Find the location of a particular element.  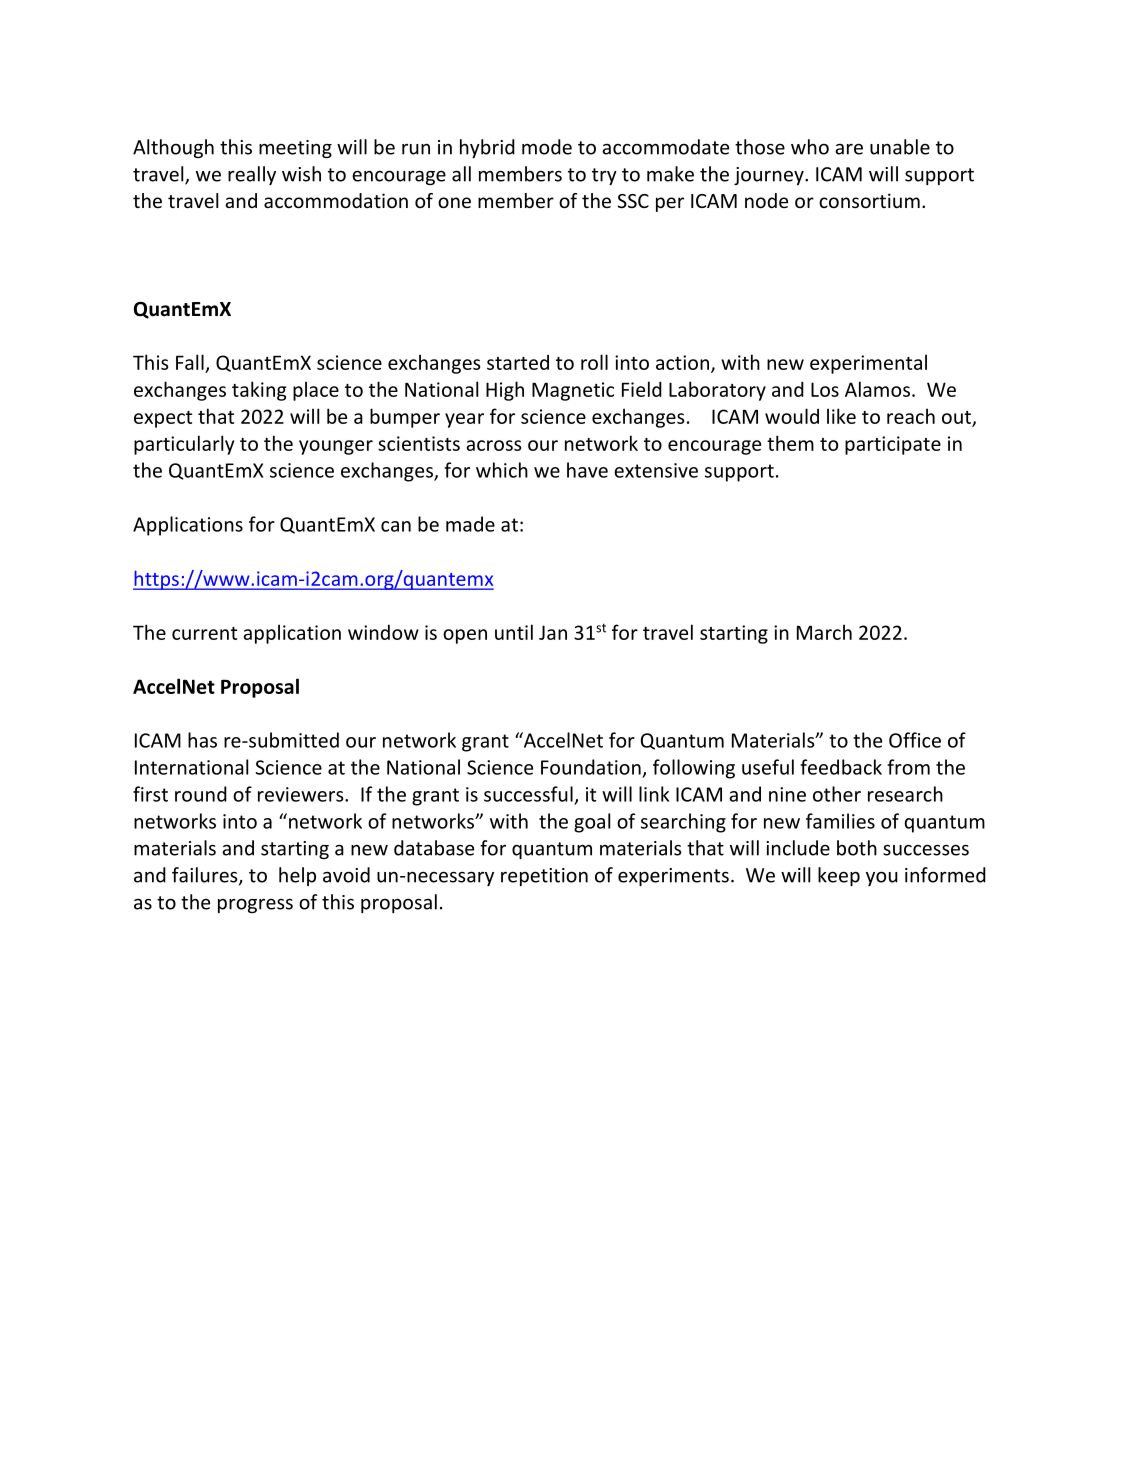

mode is located at coordinates (547, 147).
